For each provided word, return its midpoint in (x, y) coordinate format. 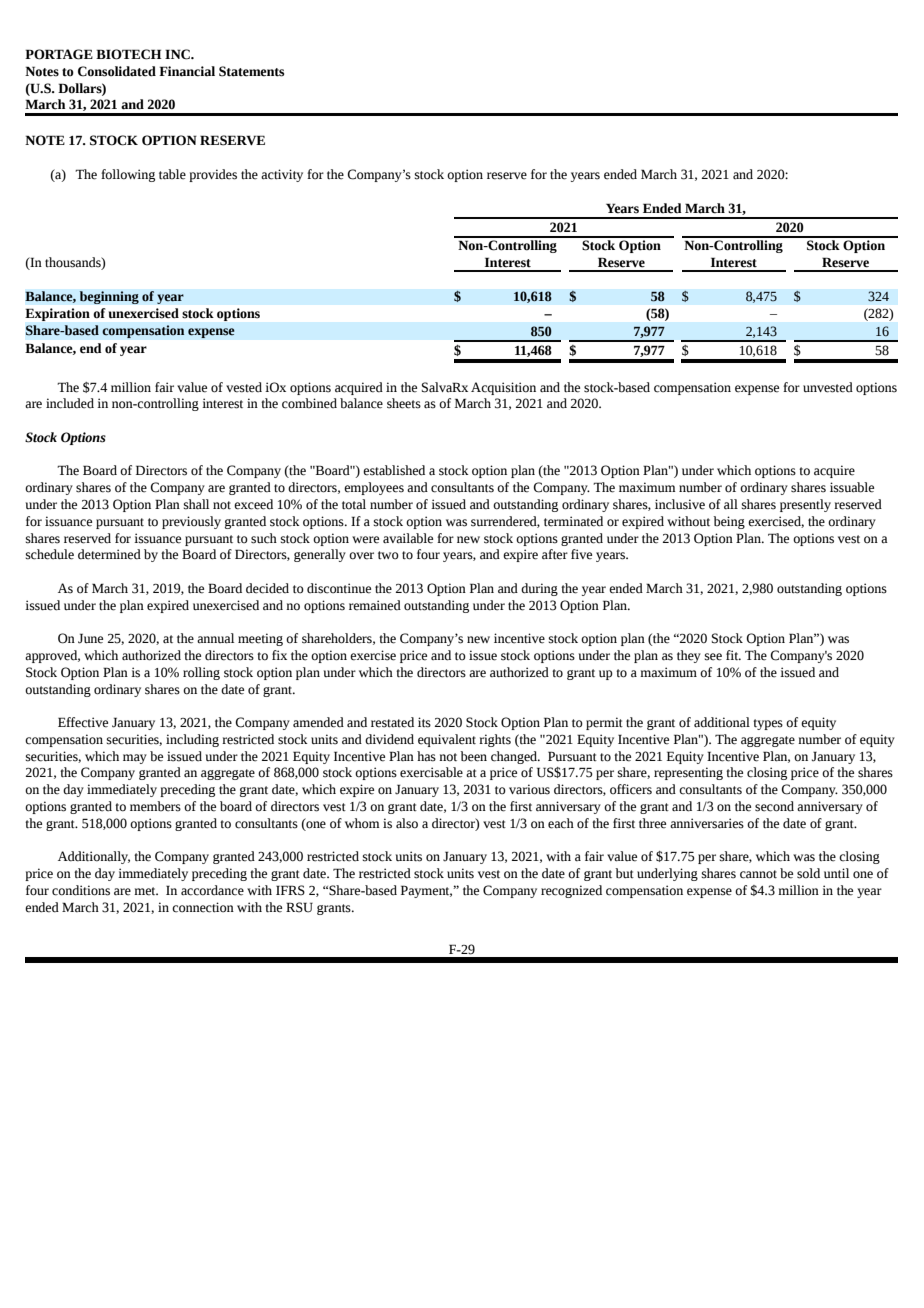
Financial (187, 71)
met (146, 891)
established (394, 470)
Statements (251, 71)
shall (196, 504)
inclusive (680, 504)
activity (282, 175)
